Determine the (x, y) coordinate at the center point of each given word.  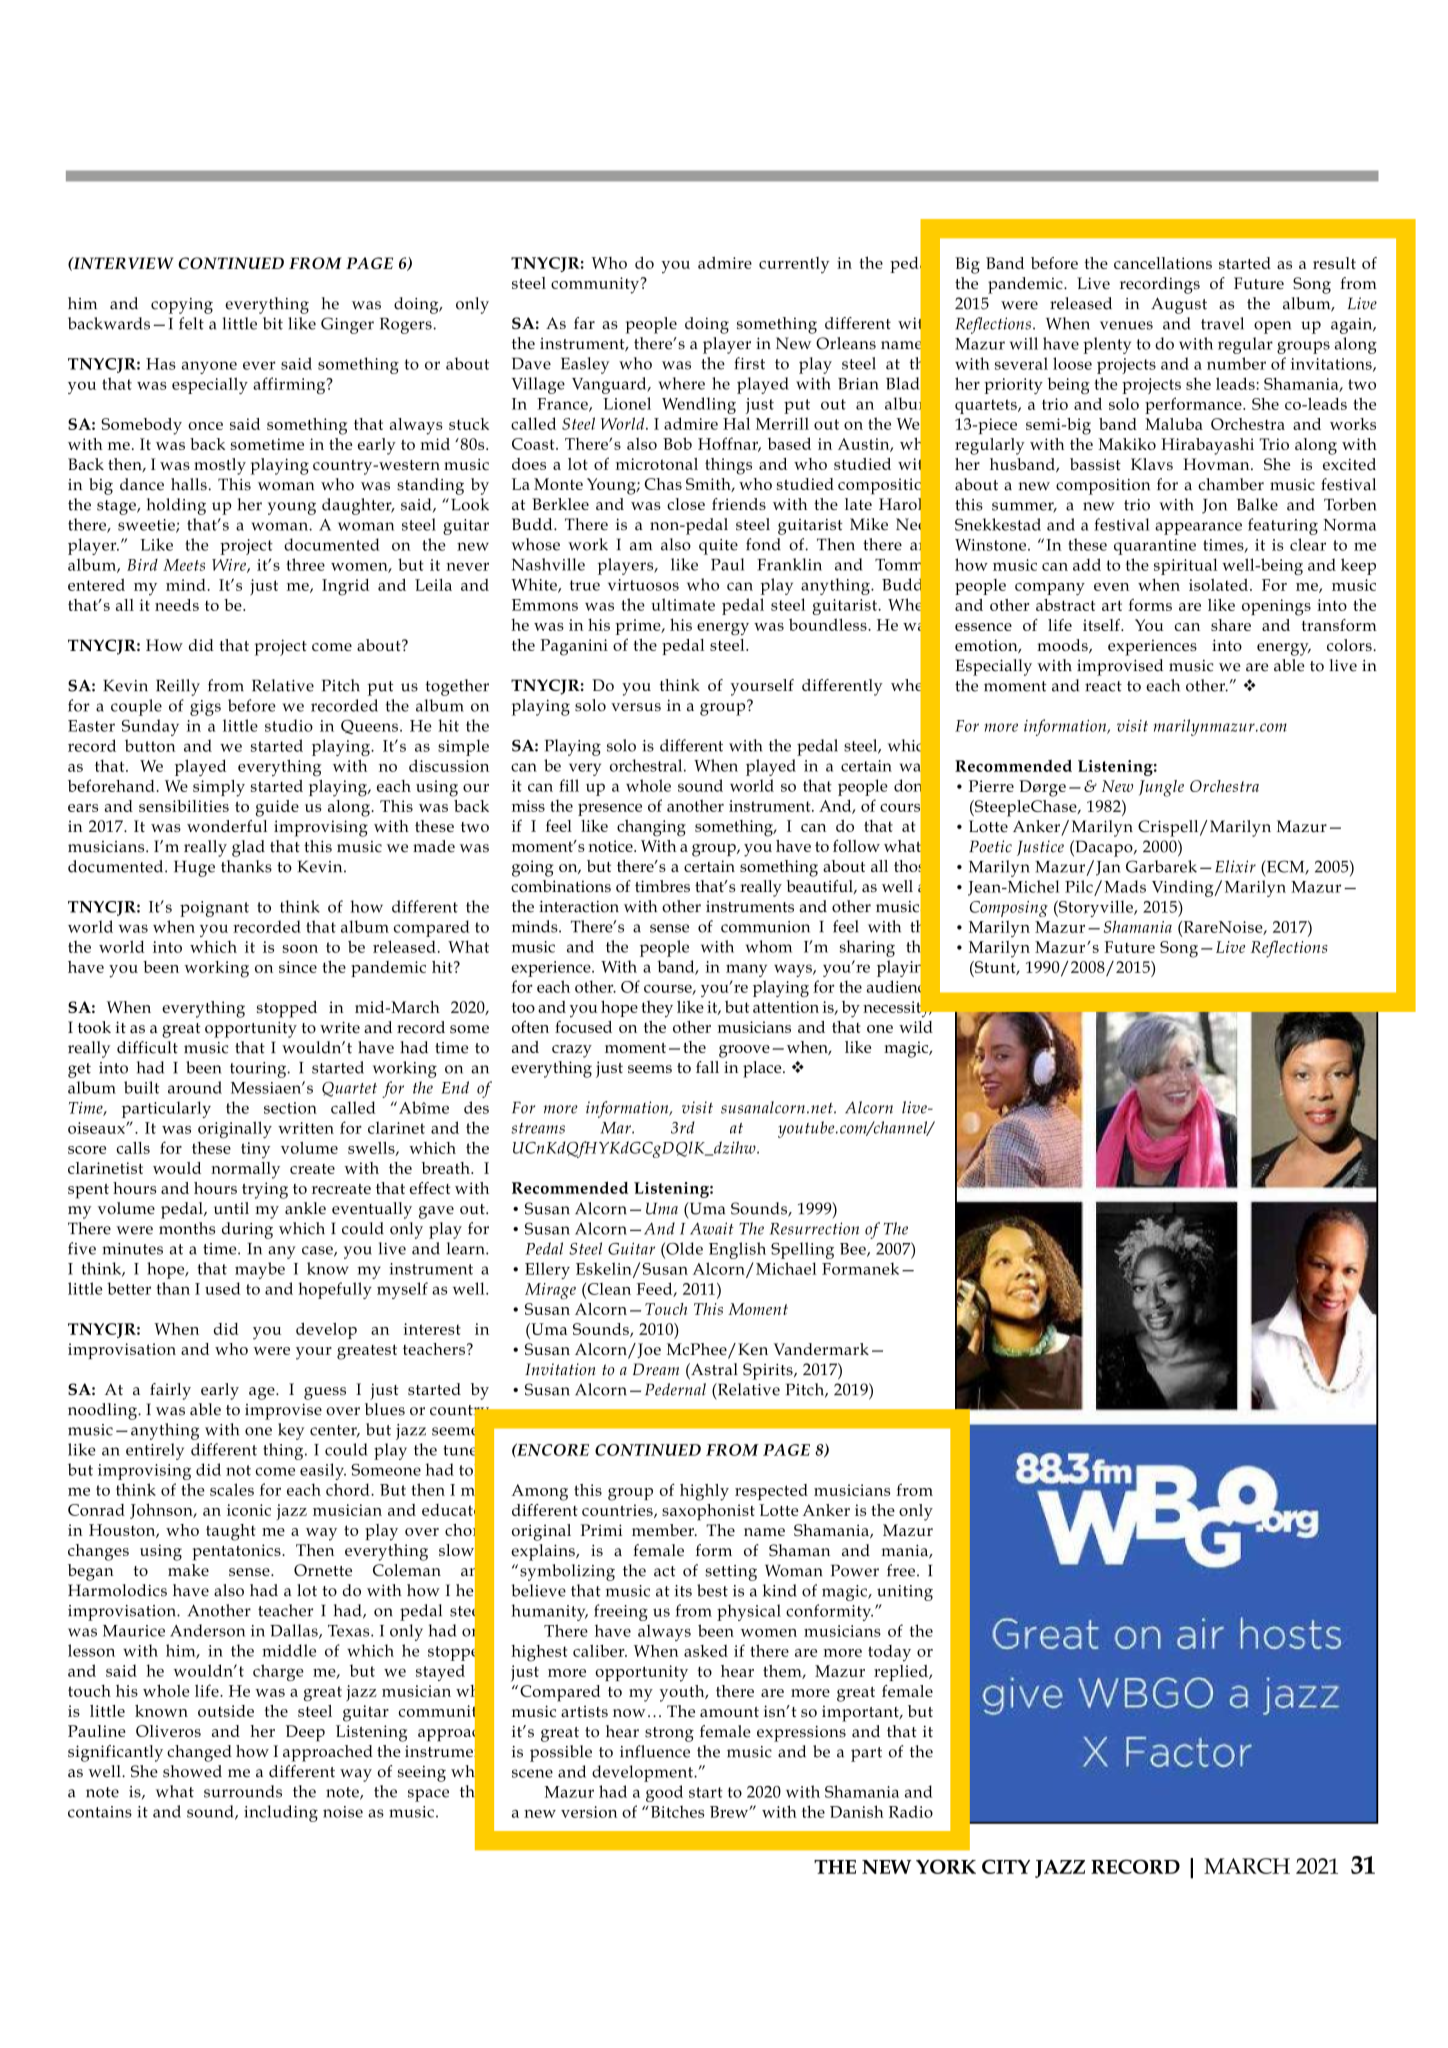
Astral (713, 1369)
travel (1222, 323)
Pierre (991, 786)
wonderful (227, 826)
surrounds (243, 1791)
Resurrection (814, 1228)
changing (651, 828)
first (749, 363)
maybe (260, 1270)
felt (191, 323)
